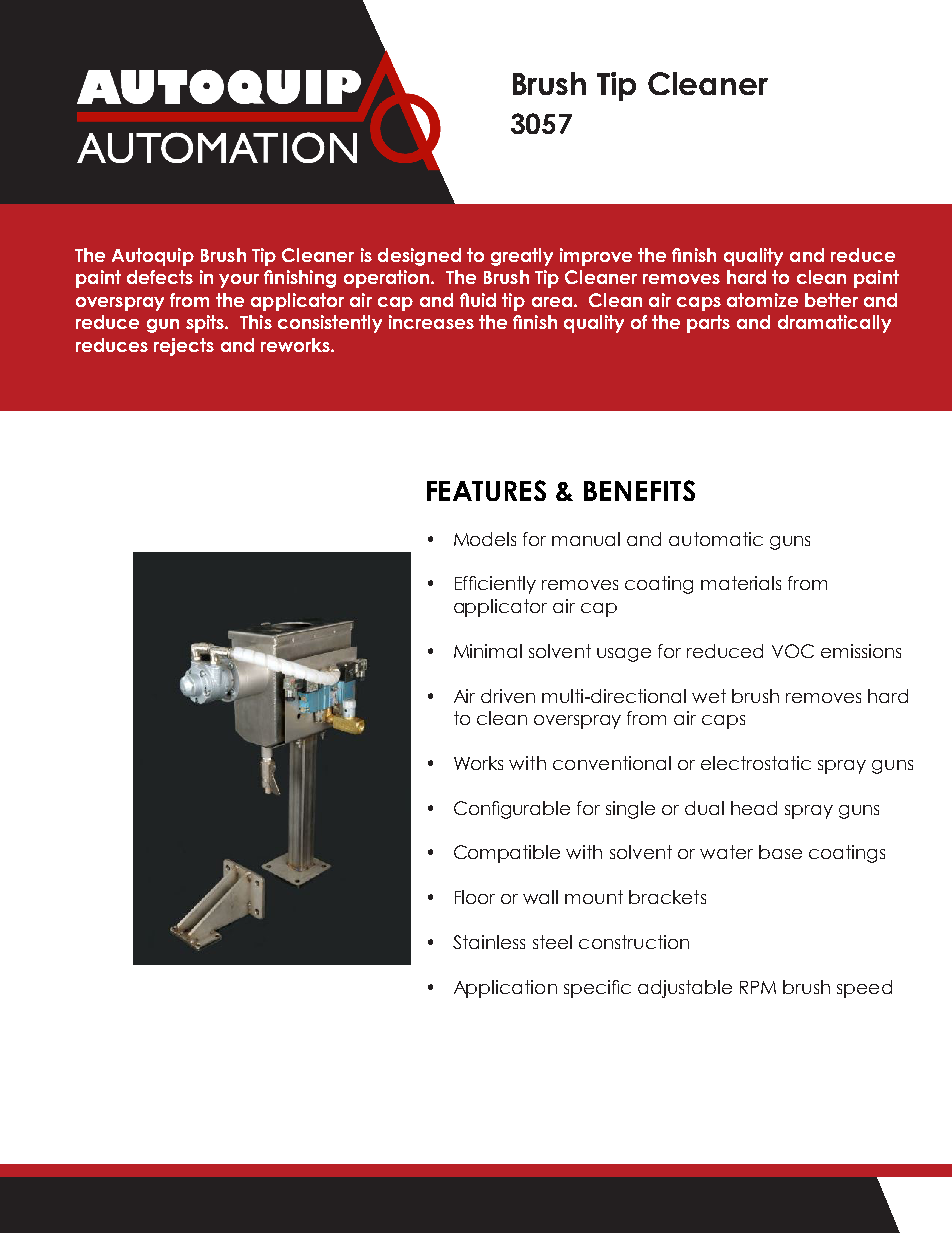  I want to click on Minimal, so click(488, 651).
